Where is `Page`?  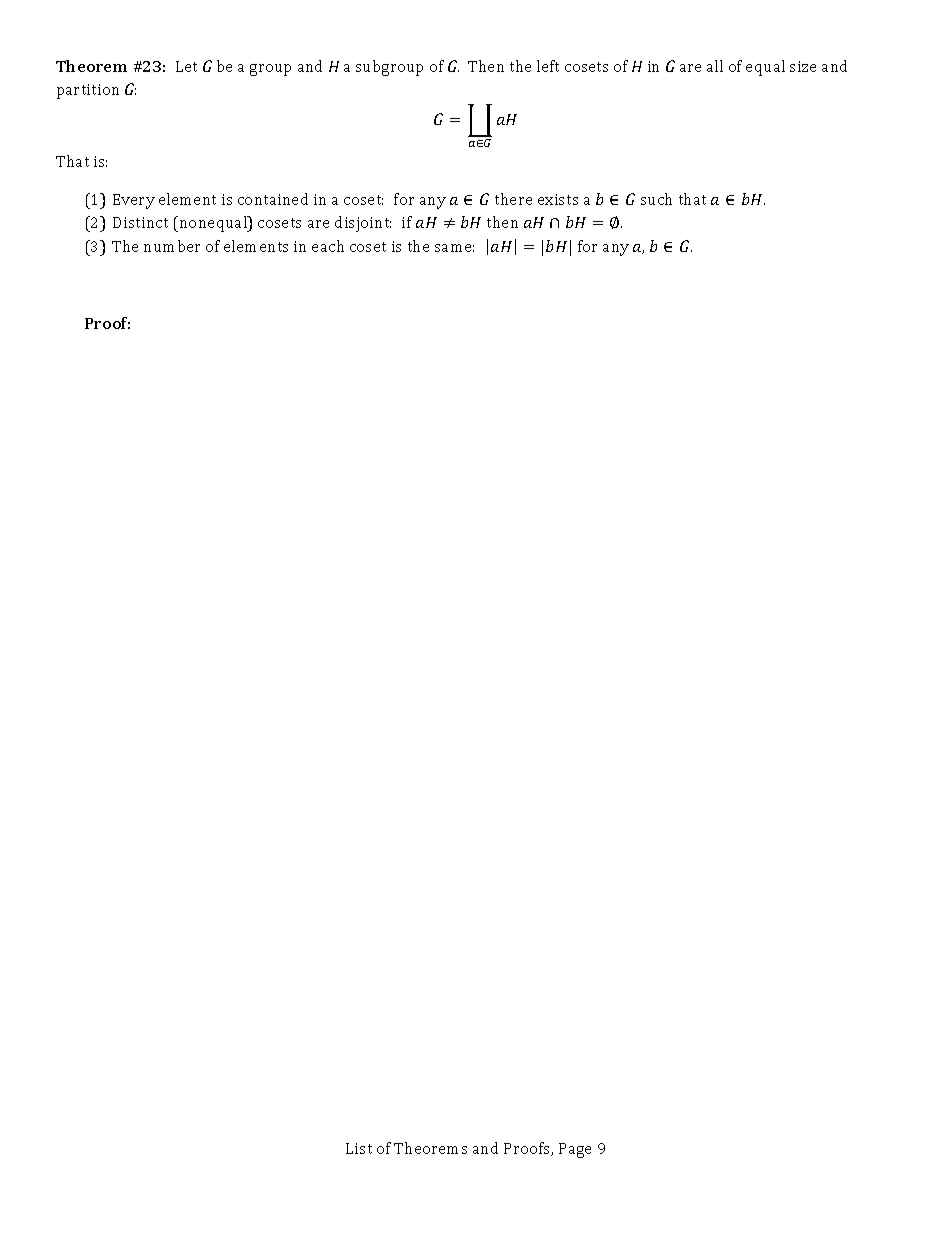
Page is located at coordinates (575, 1150).
